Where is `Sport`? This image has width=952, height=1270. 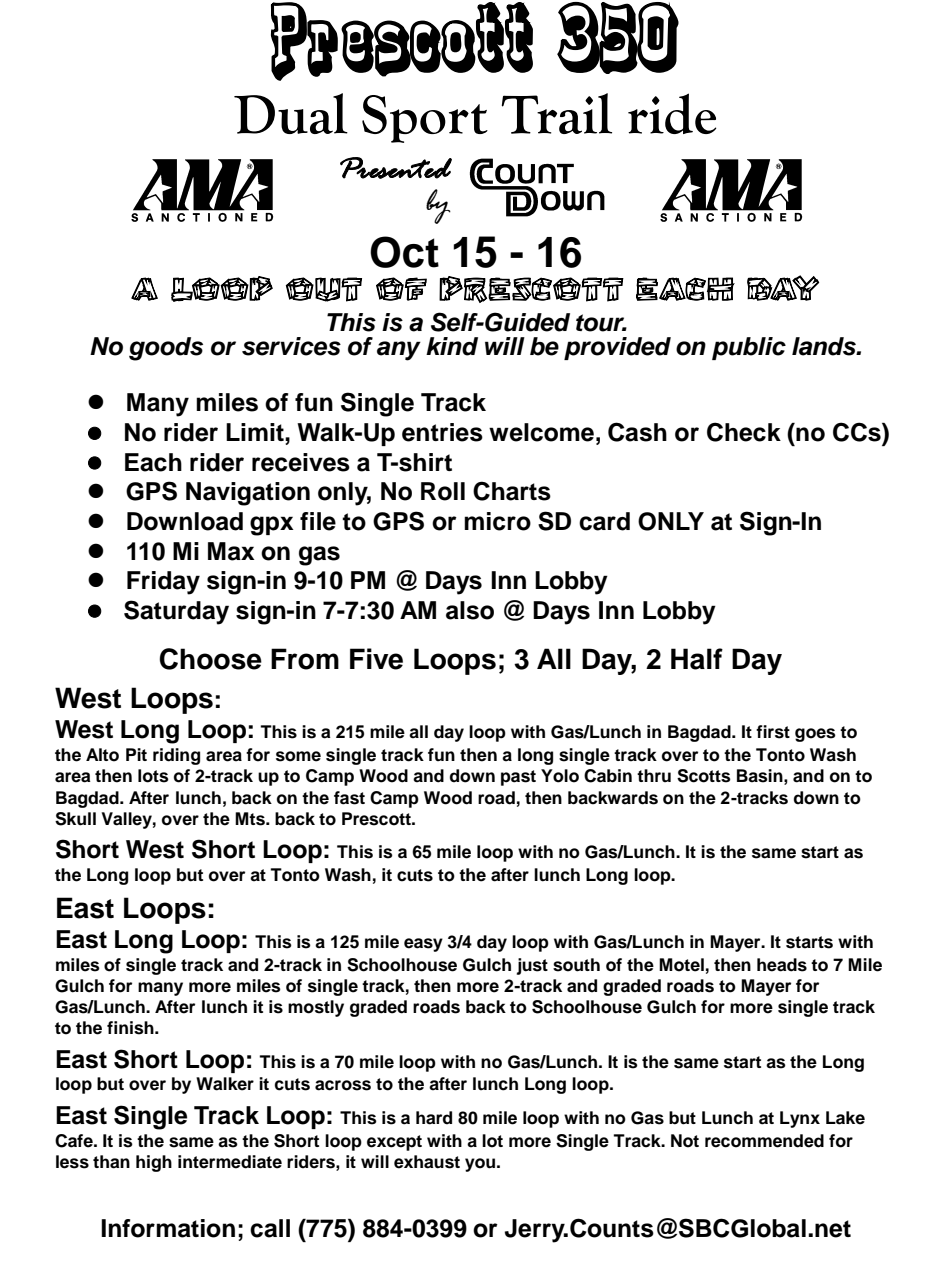
Sport is located at coordinates (425, 119).
